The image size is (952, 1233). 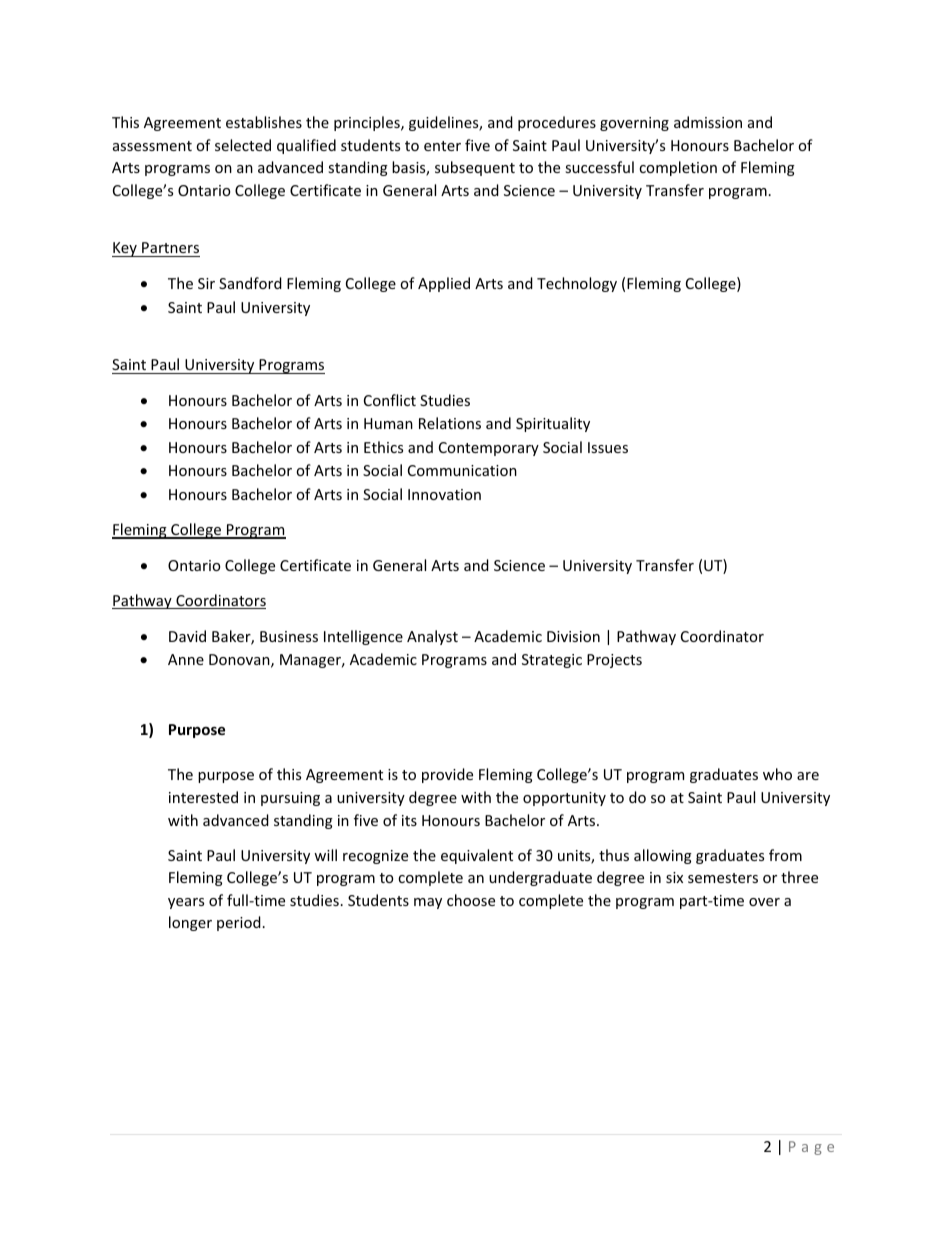 What do you see at coordinates (608, 447) in the page?
I see `Issues` at bounding box center [608, 447].
